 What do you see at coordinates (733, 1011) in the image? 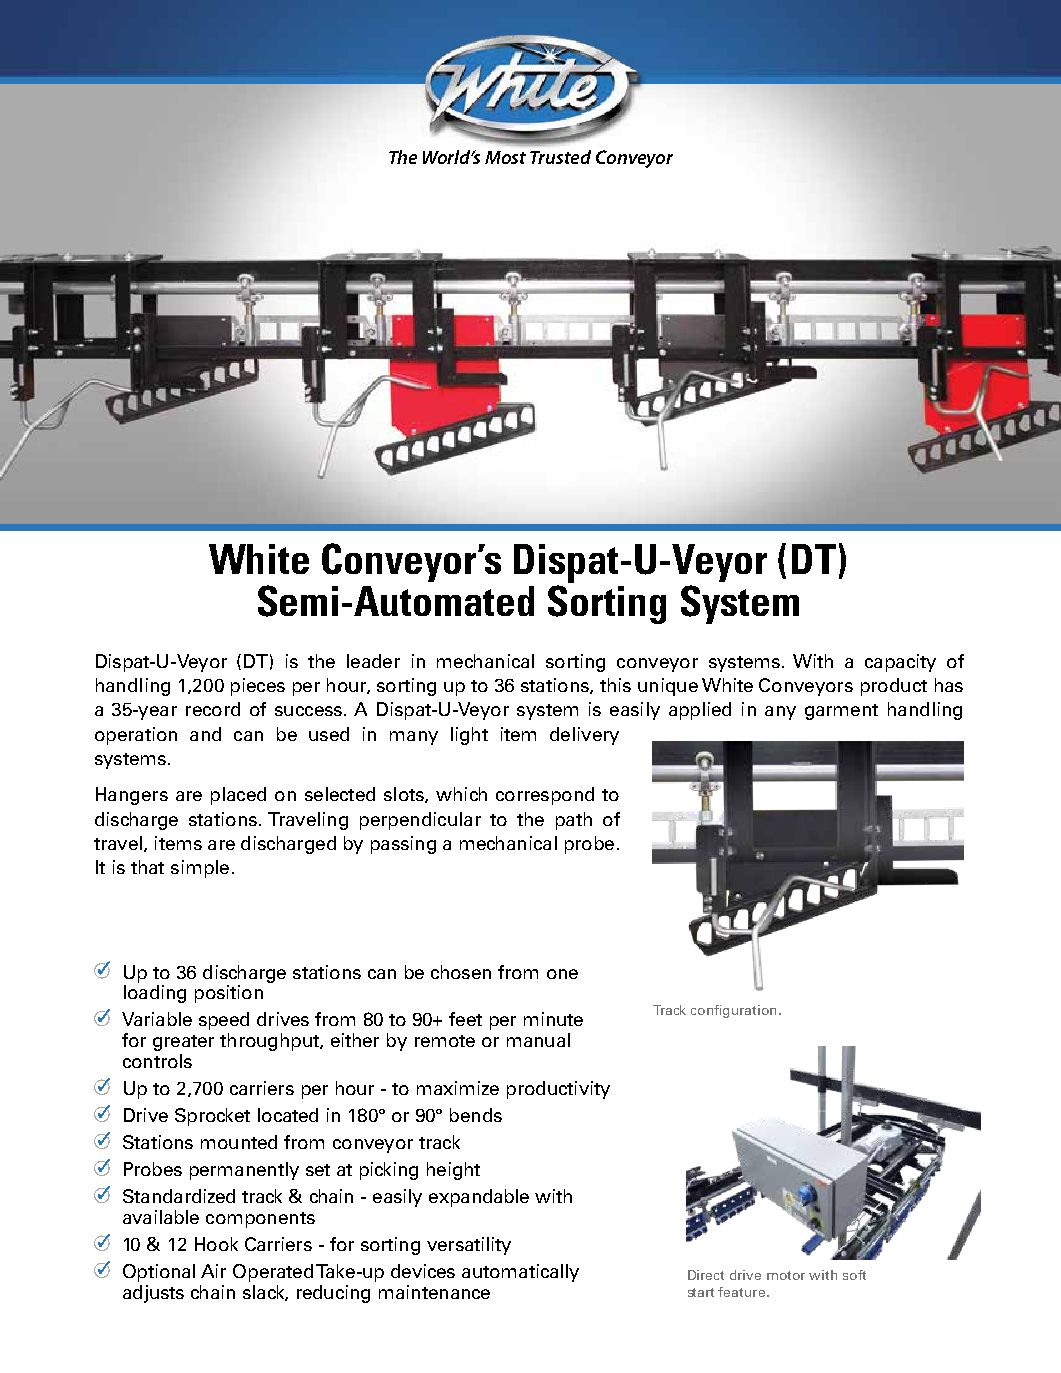
I see `configuration` at bounding box center [733, 1011].
